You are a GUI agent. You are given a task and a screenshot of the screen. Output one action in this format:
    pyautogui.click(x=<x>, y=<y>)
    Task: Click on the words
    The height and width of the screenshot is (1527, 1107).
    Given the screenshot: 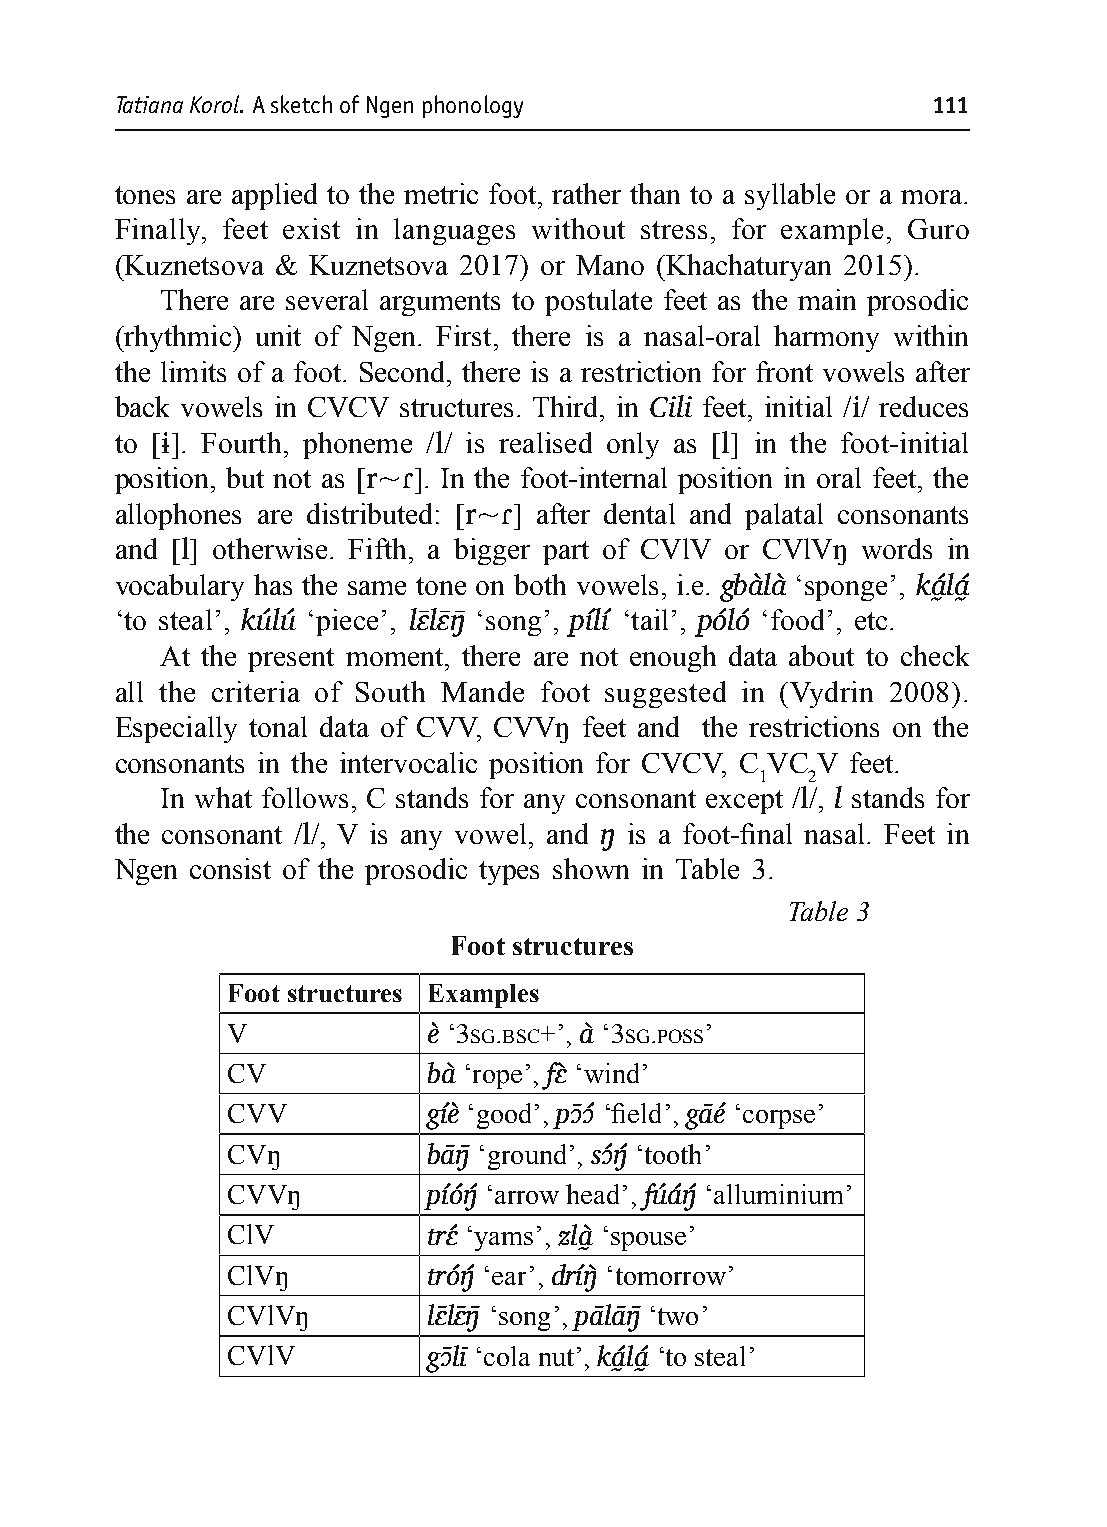 What is the action you would take?
    pyautogui.click(x=897, y=548)
